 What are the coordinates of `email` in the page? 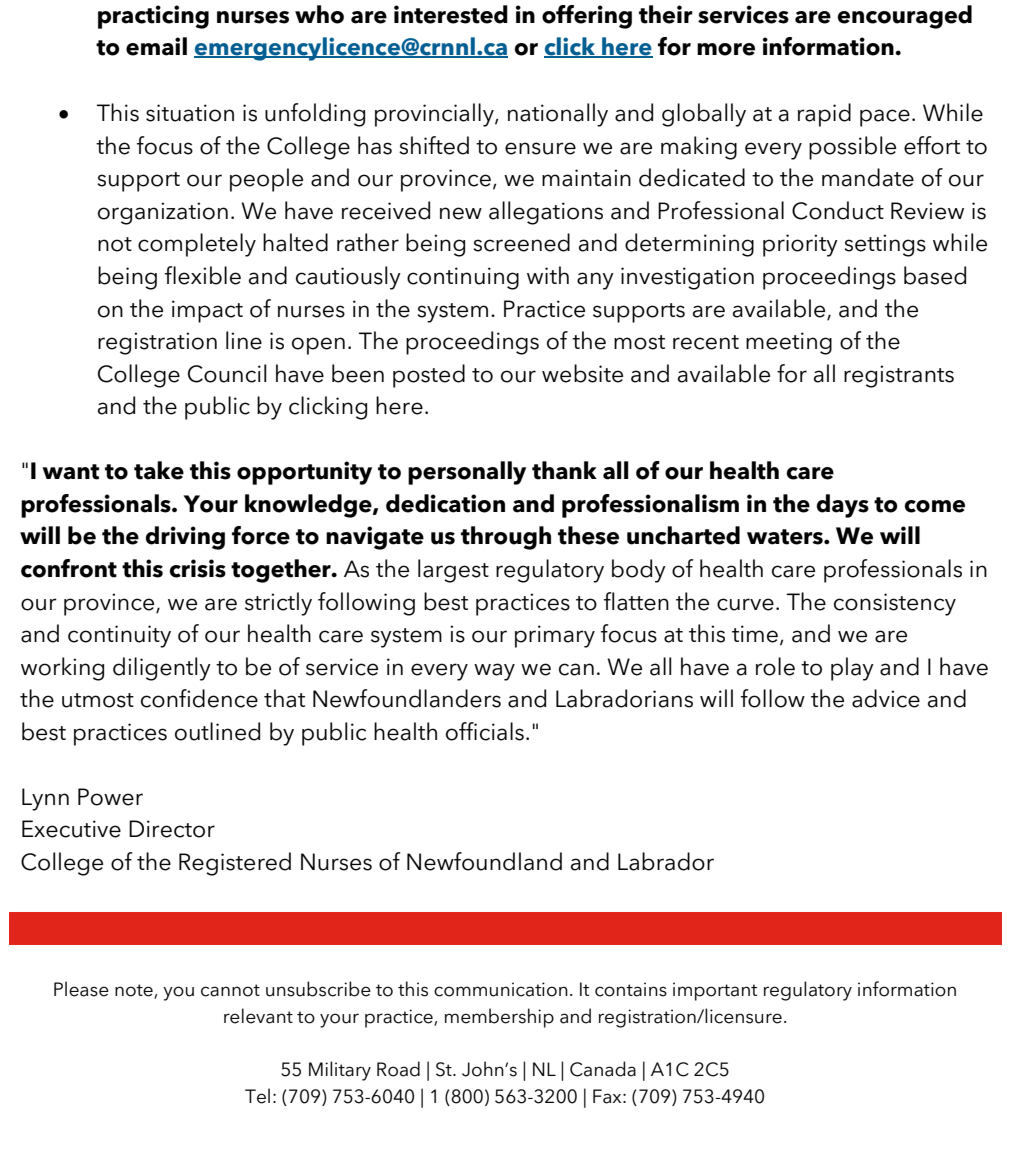 It's located at (156, 46).
